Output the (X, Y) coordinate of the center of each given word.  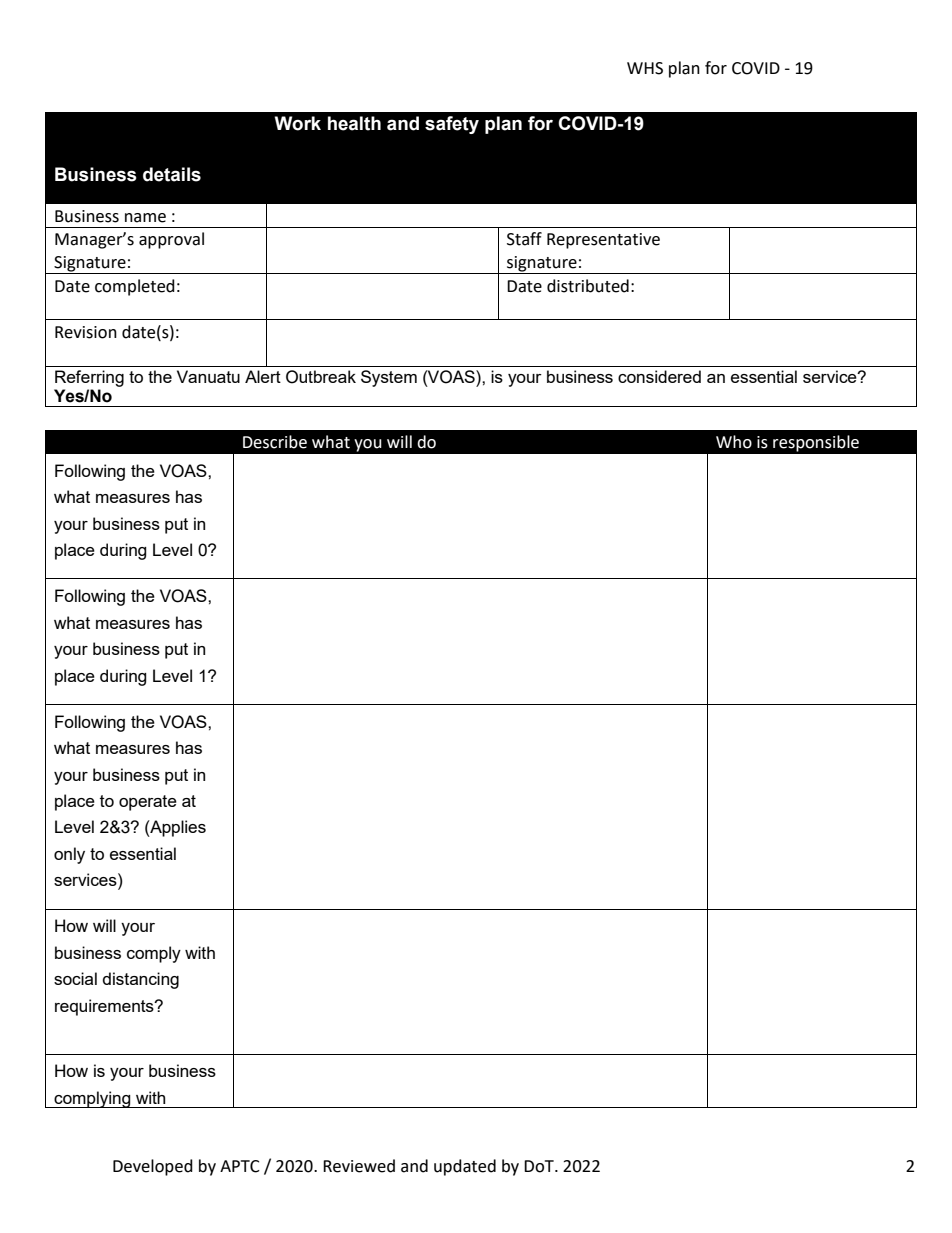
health (354, 123)
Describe (275, 442)
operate (148, 803)
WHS (645, 68)
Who (734, 442)
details (172, 174)
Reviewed (359, 1166)
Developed (153, 1167)
